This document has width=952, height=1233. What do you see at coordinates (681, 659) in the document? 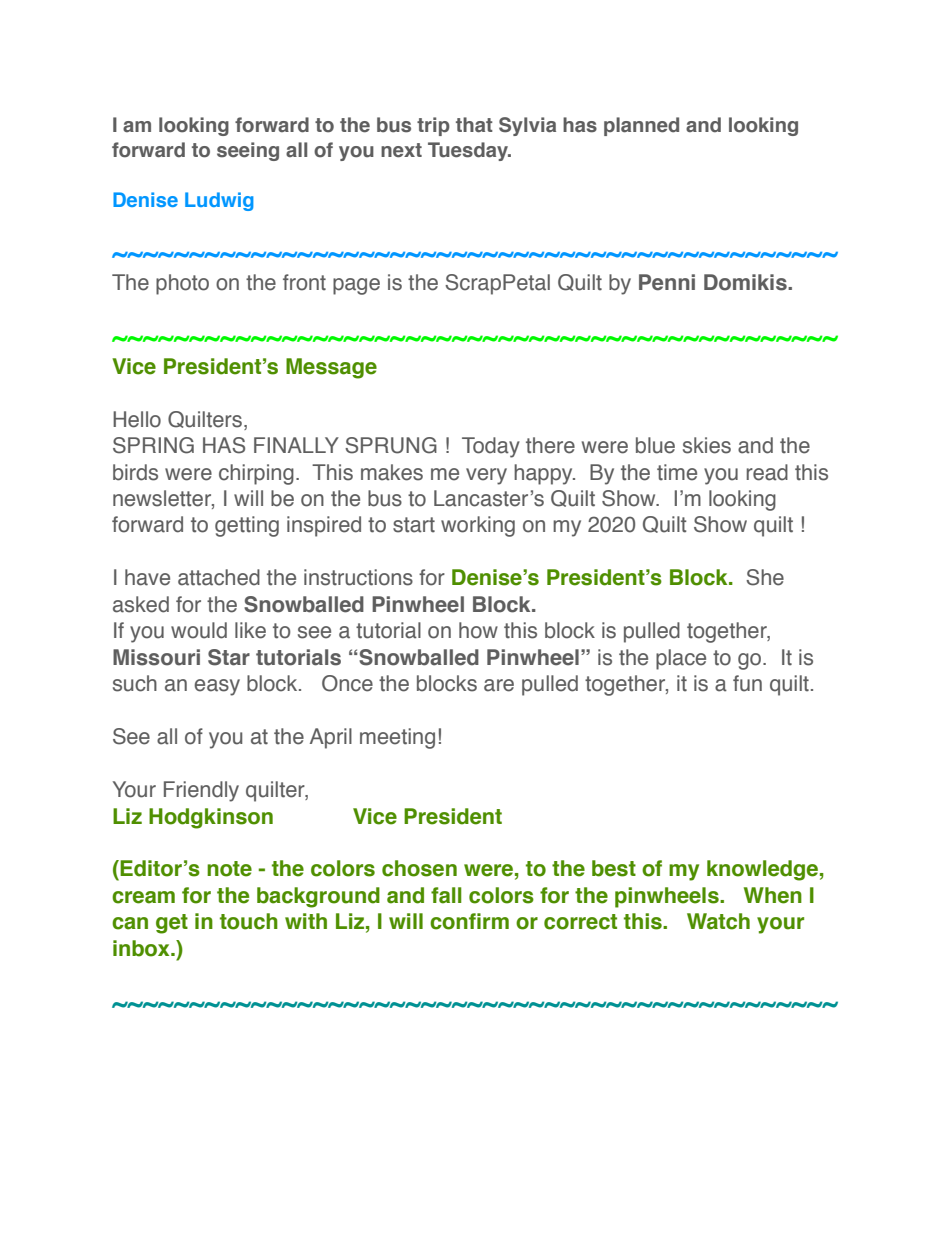
I see `place` at bounding box center [681, 659].
